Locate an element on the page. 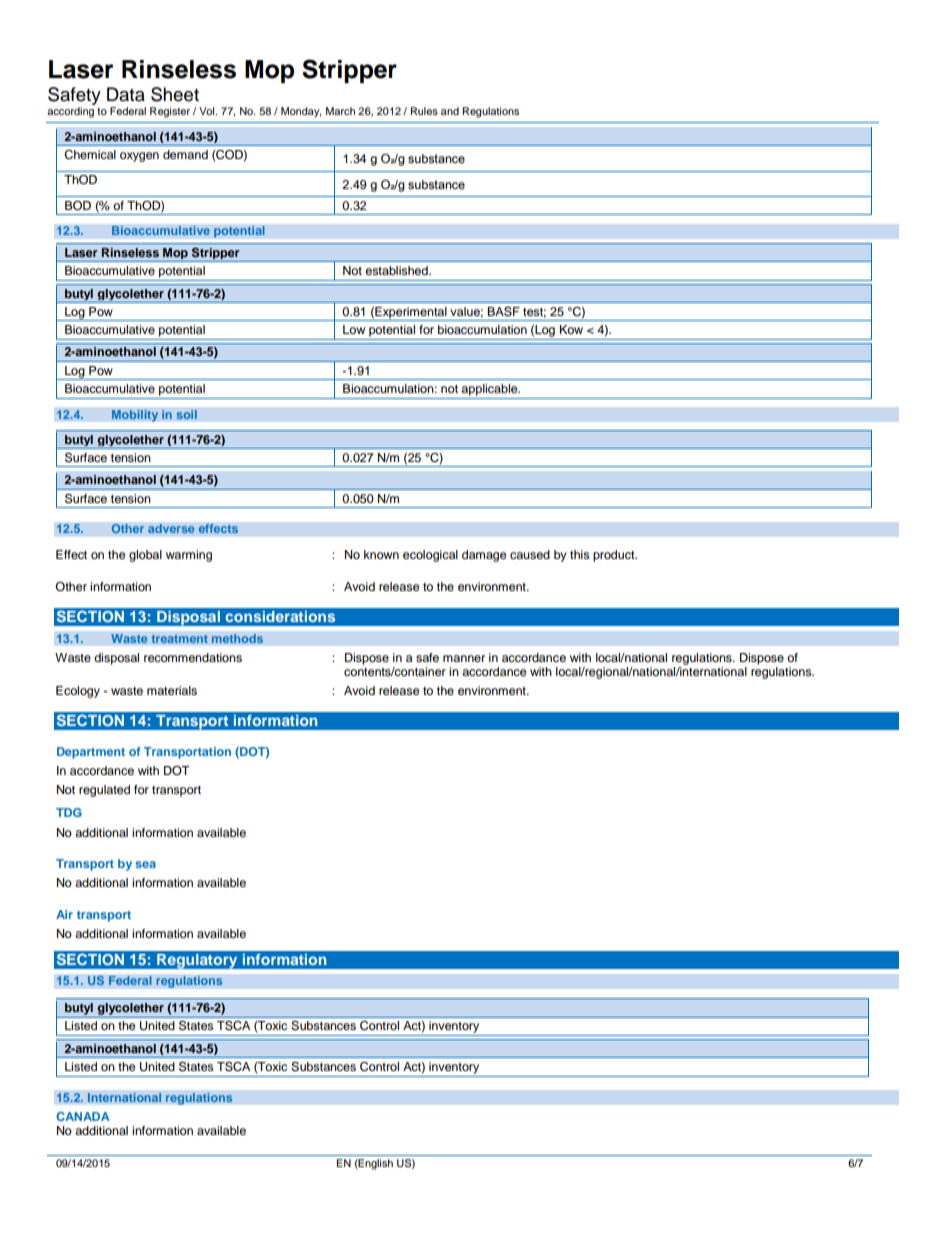 The image size is (952, 1233). CANADA is located at coordinates (83, 1116).
